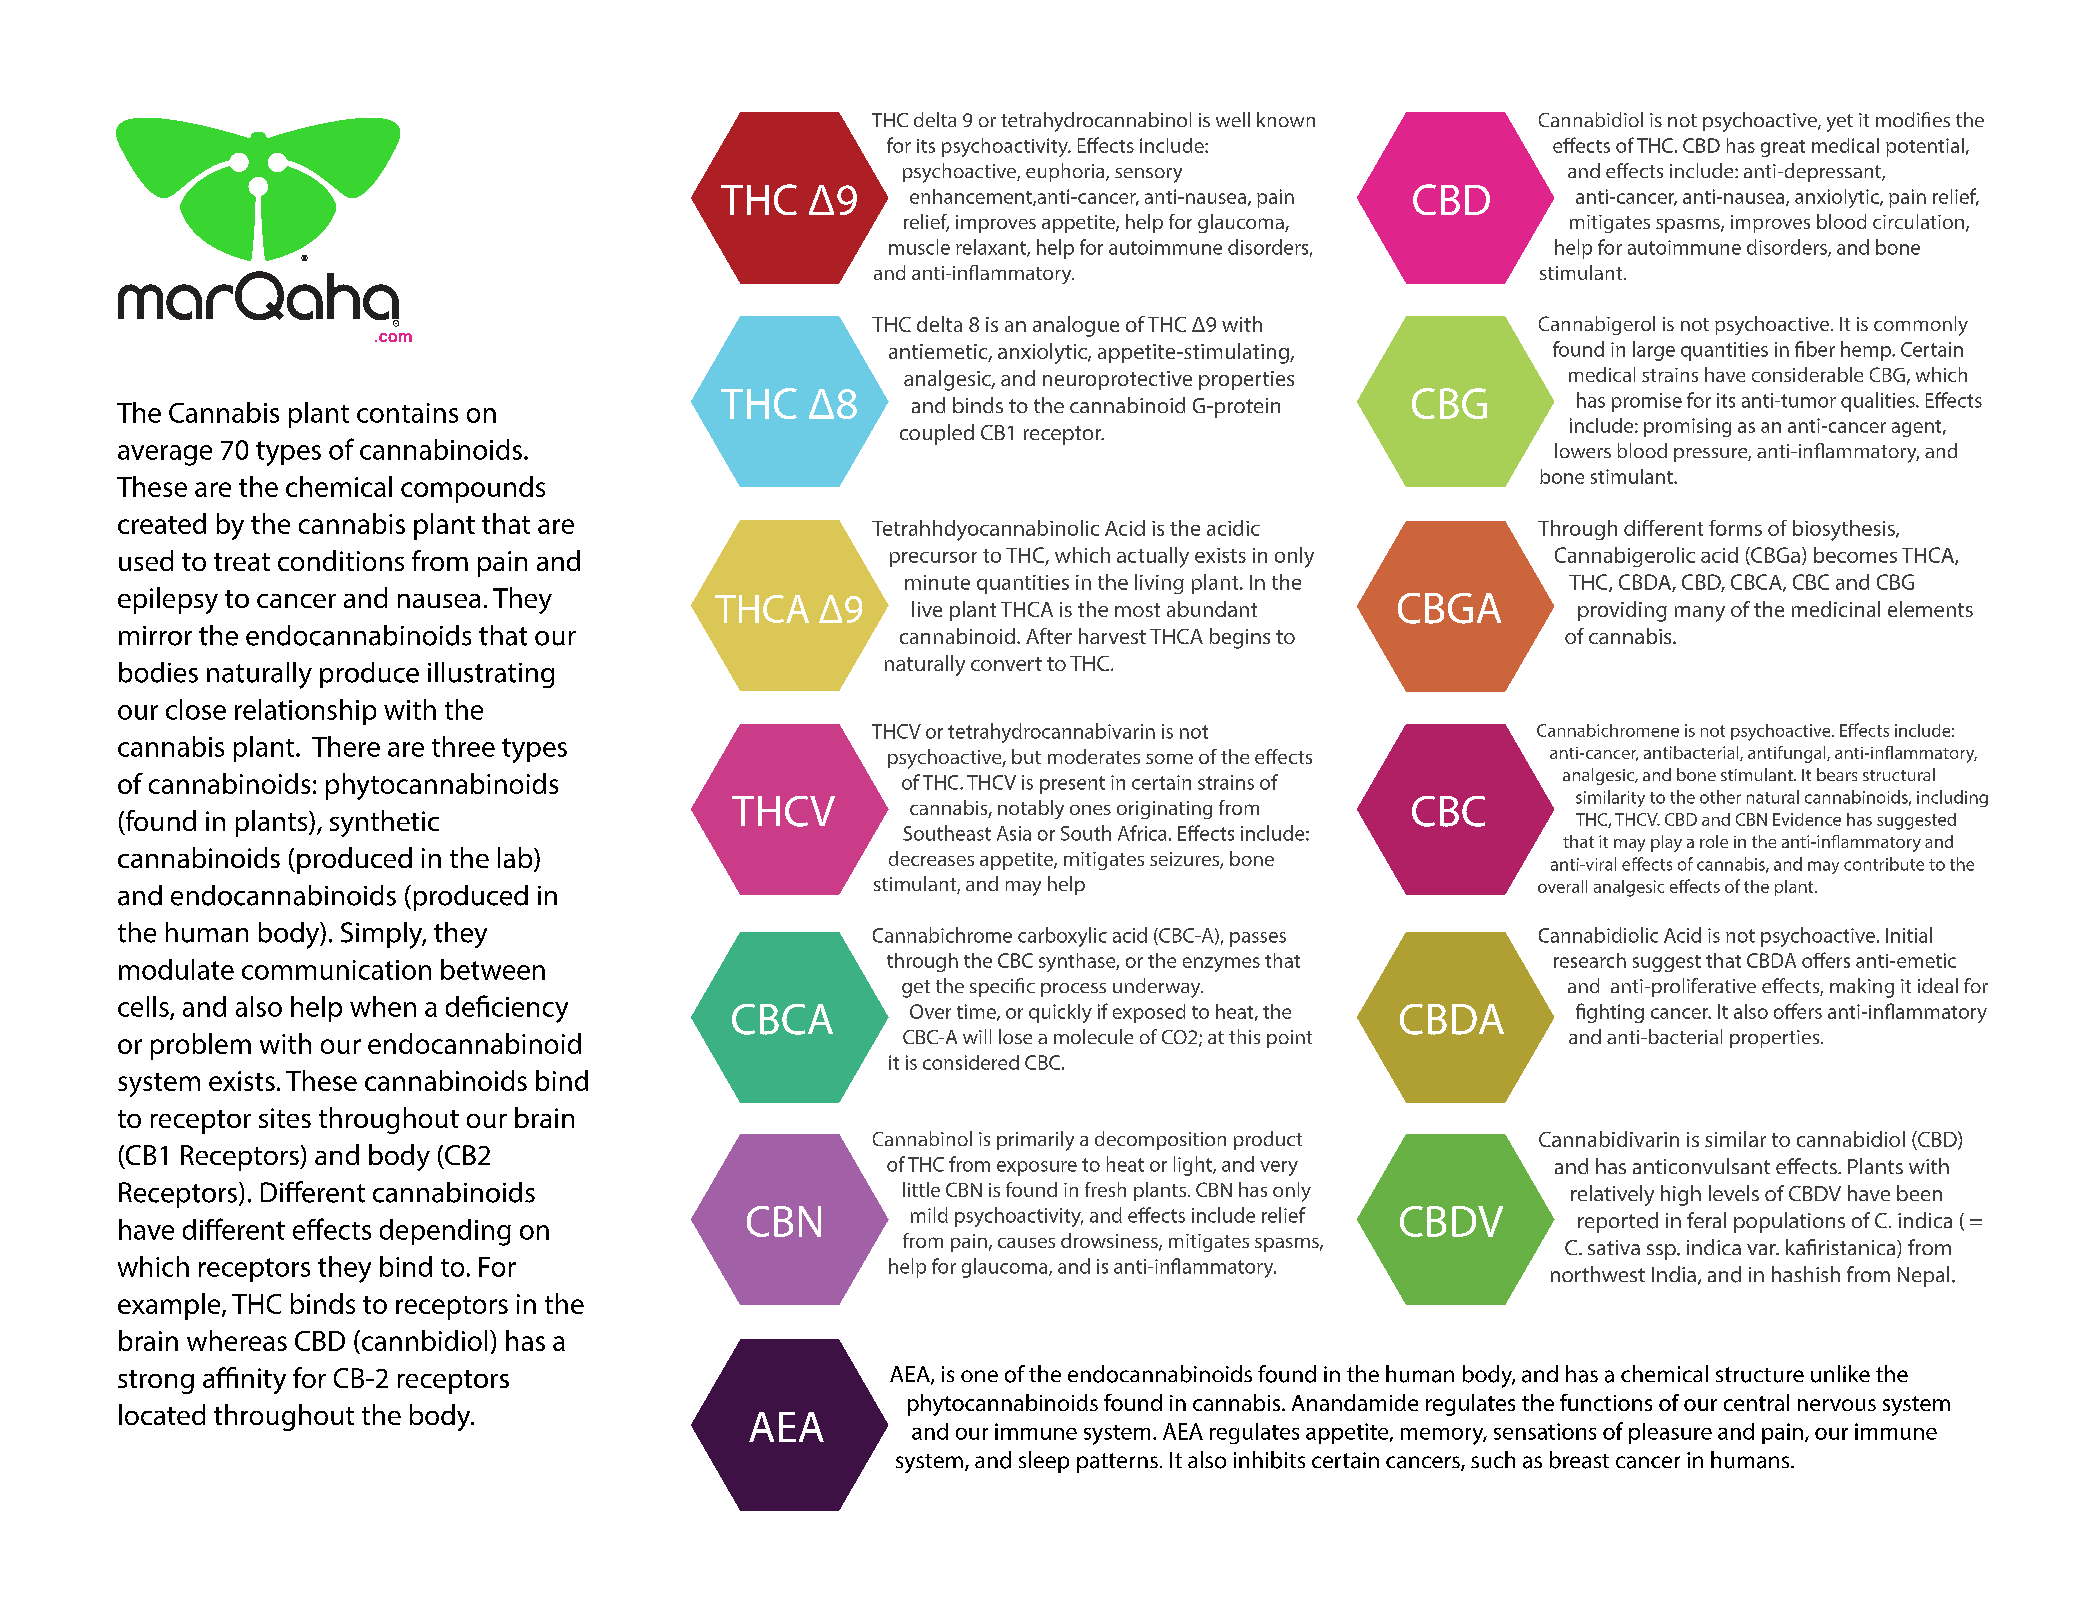 The image size is (2100, 1623). I want to click on sleep, so click(1044, 1462).
